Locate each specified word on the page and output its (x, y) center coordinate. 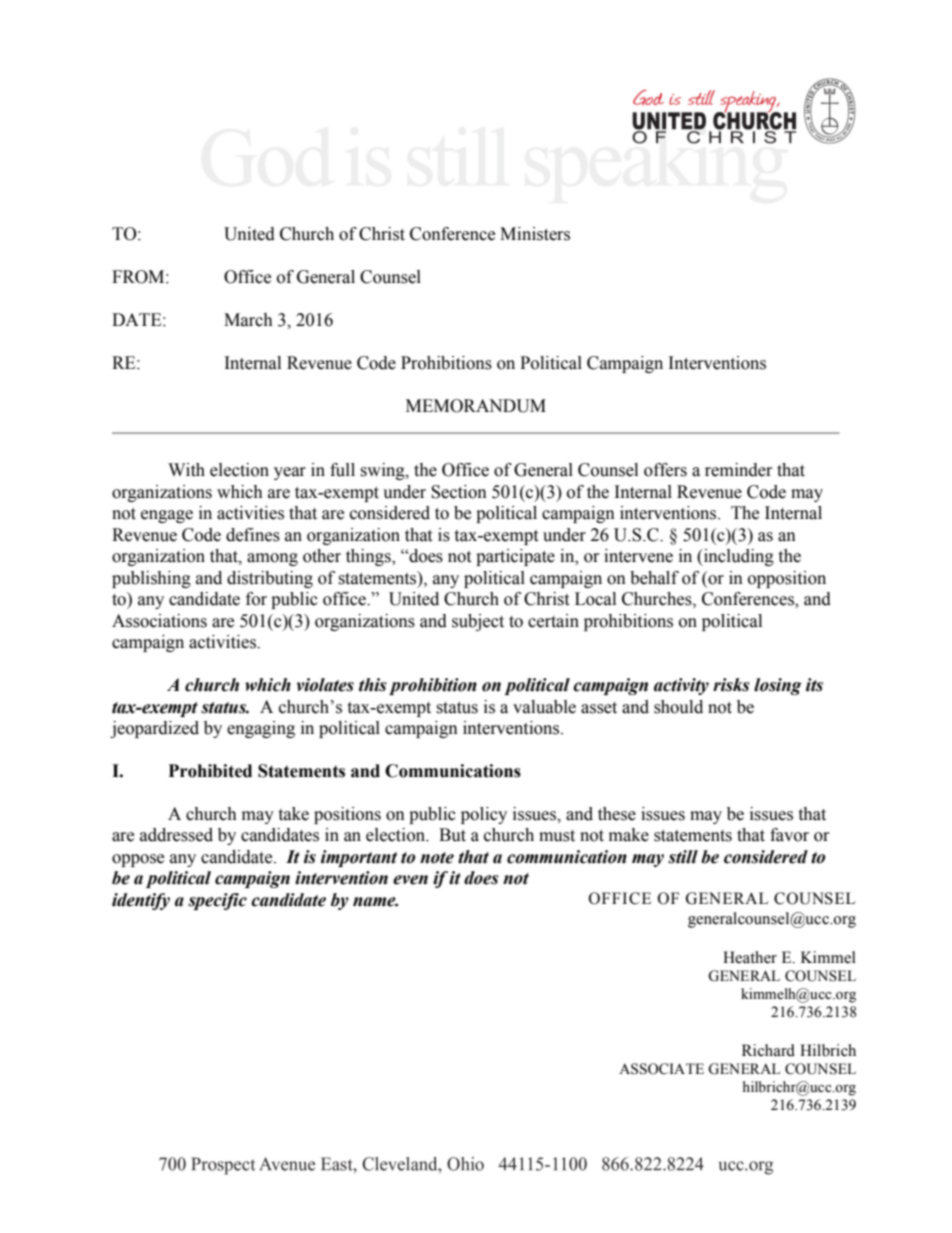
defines (253, 535)
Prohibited (210, 771)
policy (484, 815)
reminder (739, 470)
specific (217, 901)
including (738, 557)
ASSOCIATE (661, 1069)
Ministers (535, 234)
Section (459, 492)
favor (789, 835)
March (248, 320)
